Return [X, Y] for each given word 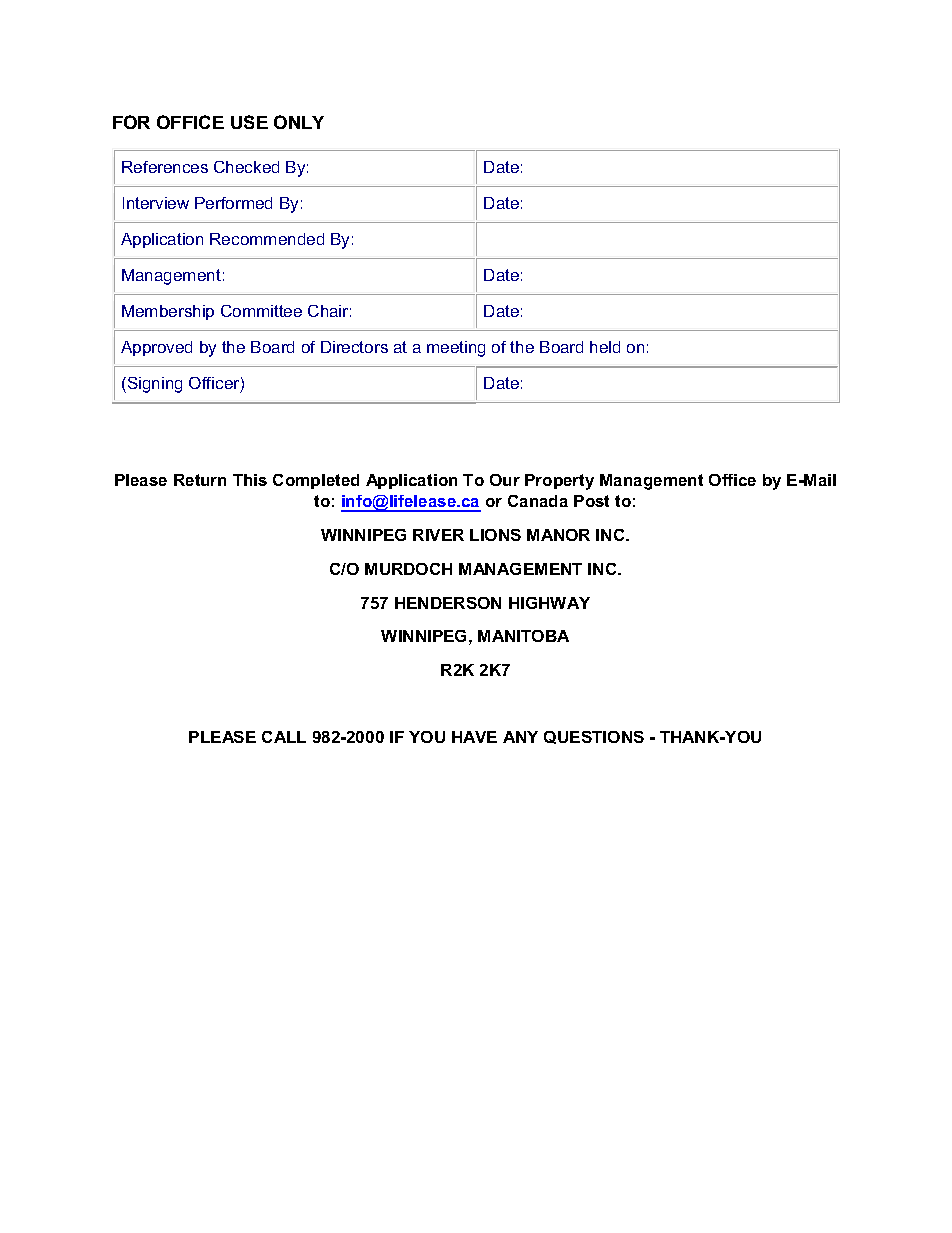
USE [249, 122]
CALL [284, 737]
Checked [246, 167]
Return [200, 480]
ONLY [299, 122]
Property [559, 482]
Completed [316, 481]
